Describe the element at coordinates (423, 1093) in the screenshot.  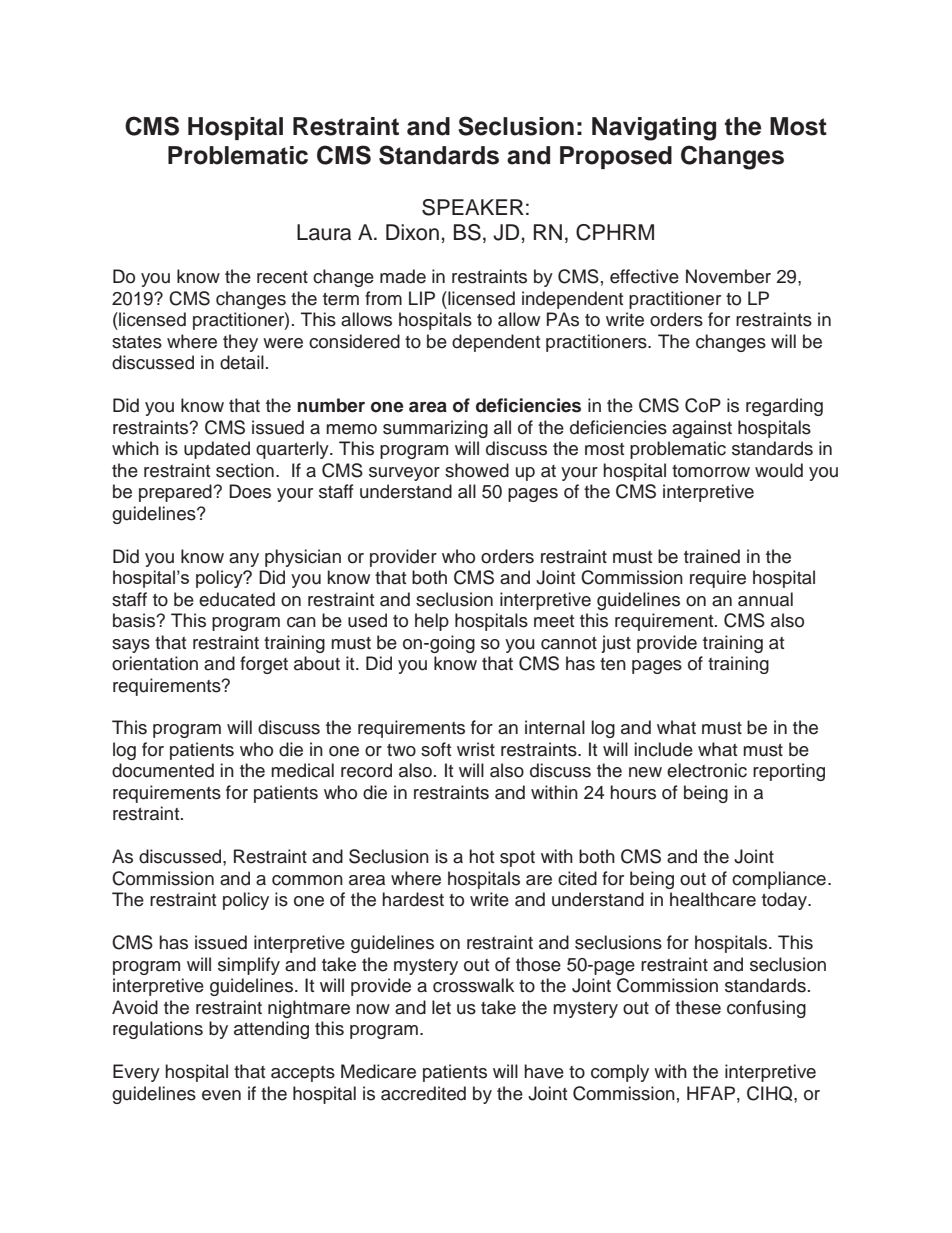
I see `accredited` at that location.
